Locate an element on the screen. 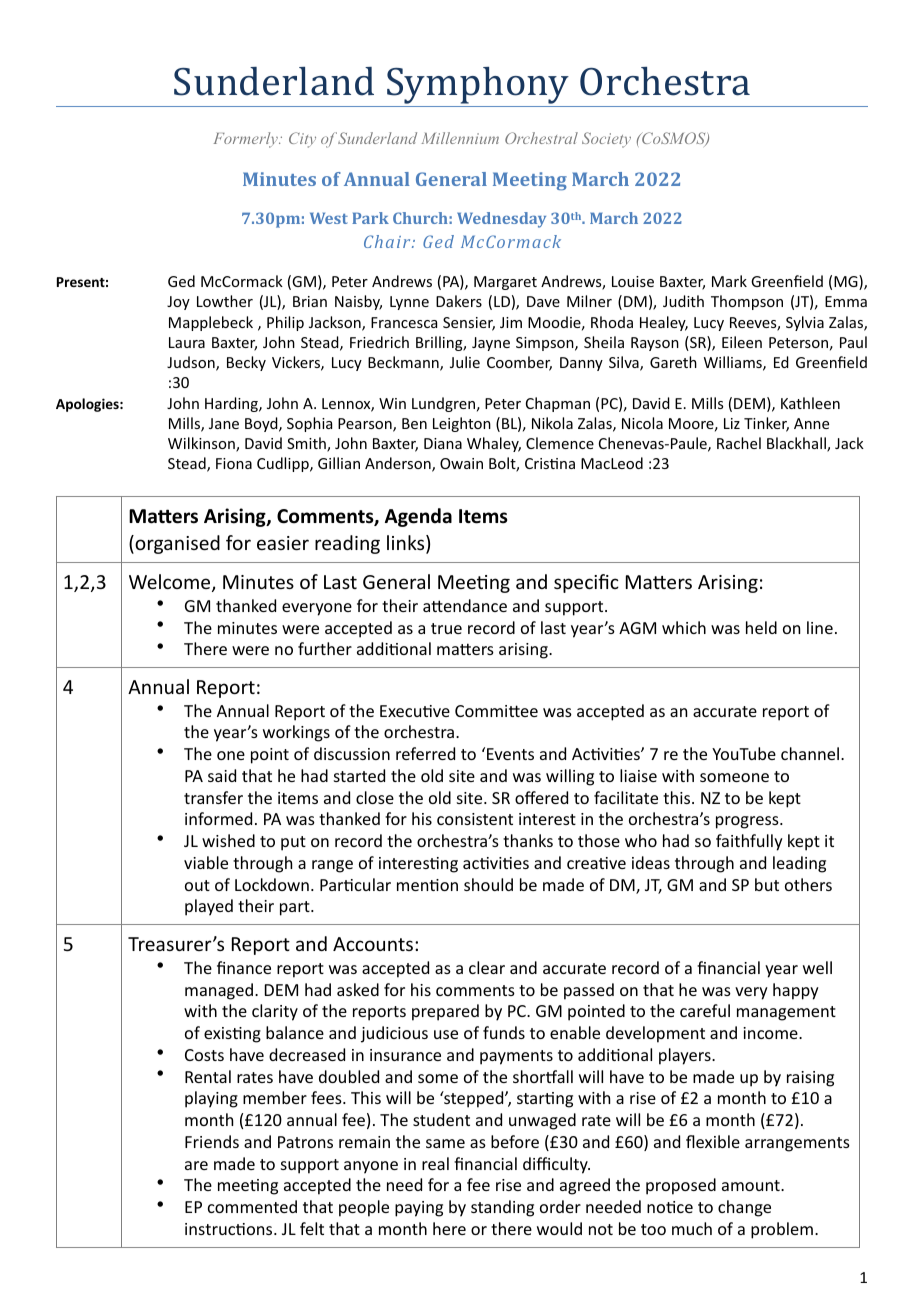  easier is located at coordinates (283, 543).
